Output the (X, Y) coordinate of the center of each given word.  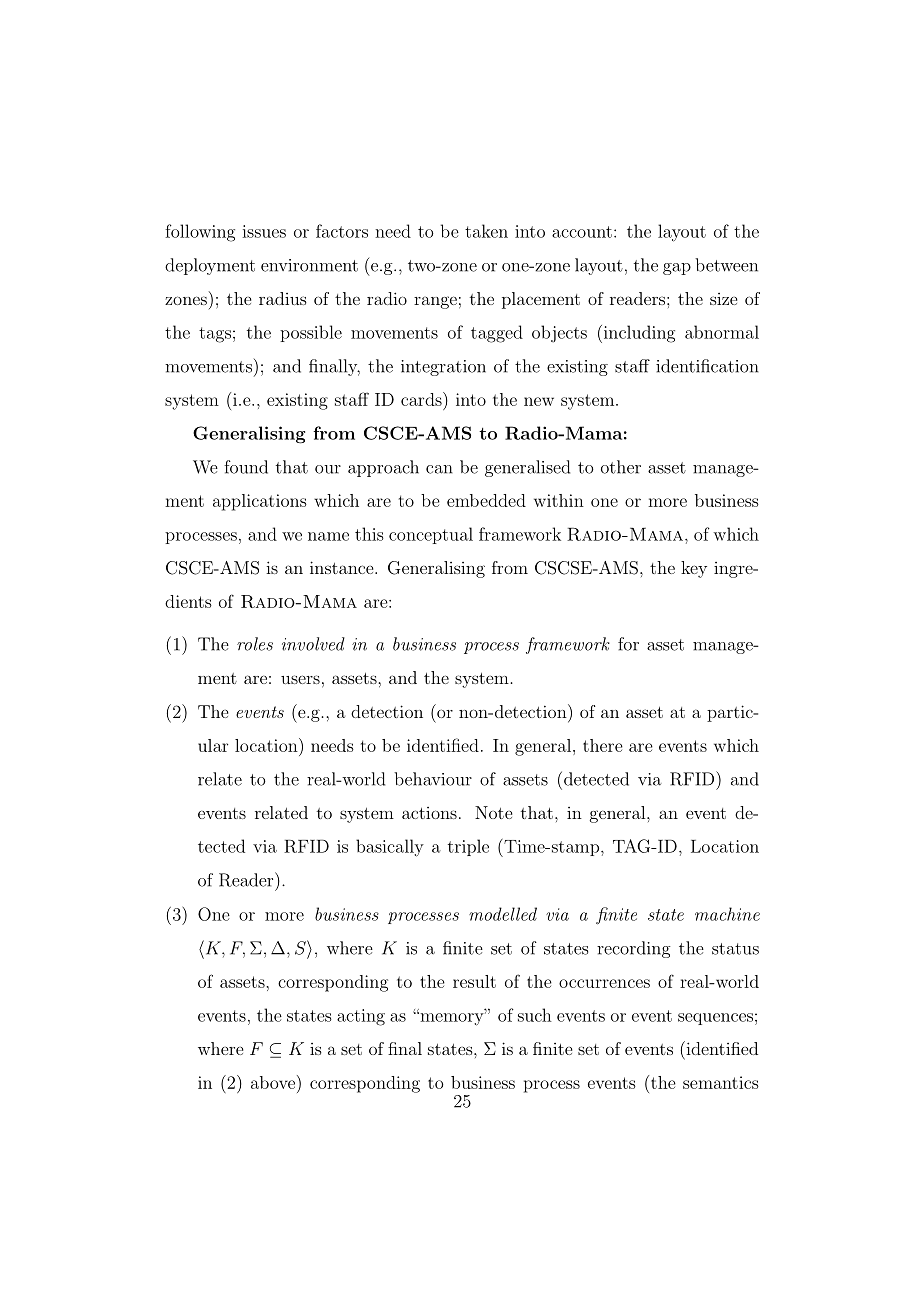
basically (390, 848)
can (439, 469)
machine (727, 914)
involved (313, 644)
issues (264, 231)
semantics (721, 1082)
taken (486, 231)
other (621, 467)
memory (452, 1019)
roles (255, 644)
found (246, 467)
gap (677, 269)
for (628, 644)
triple (468, 847)
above (273, 1082)
